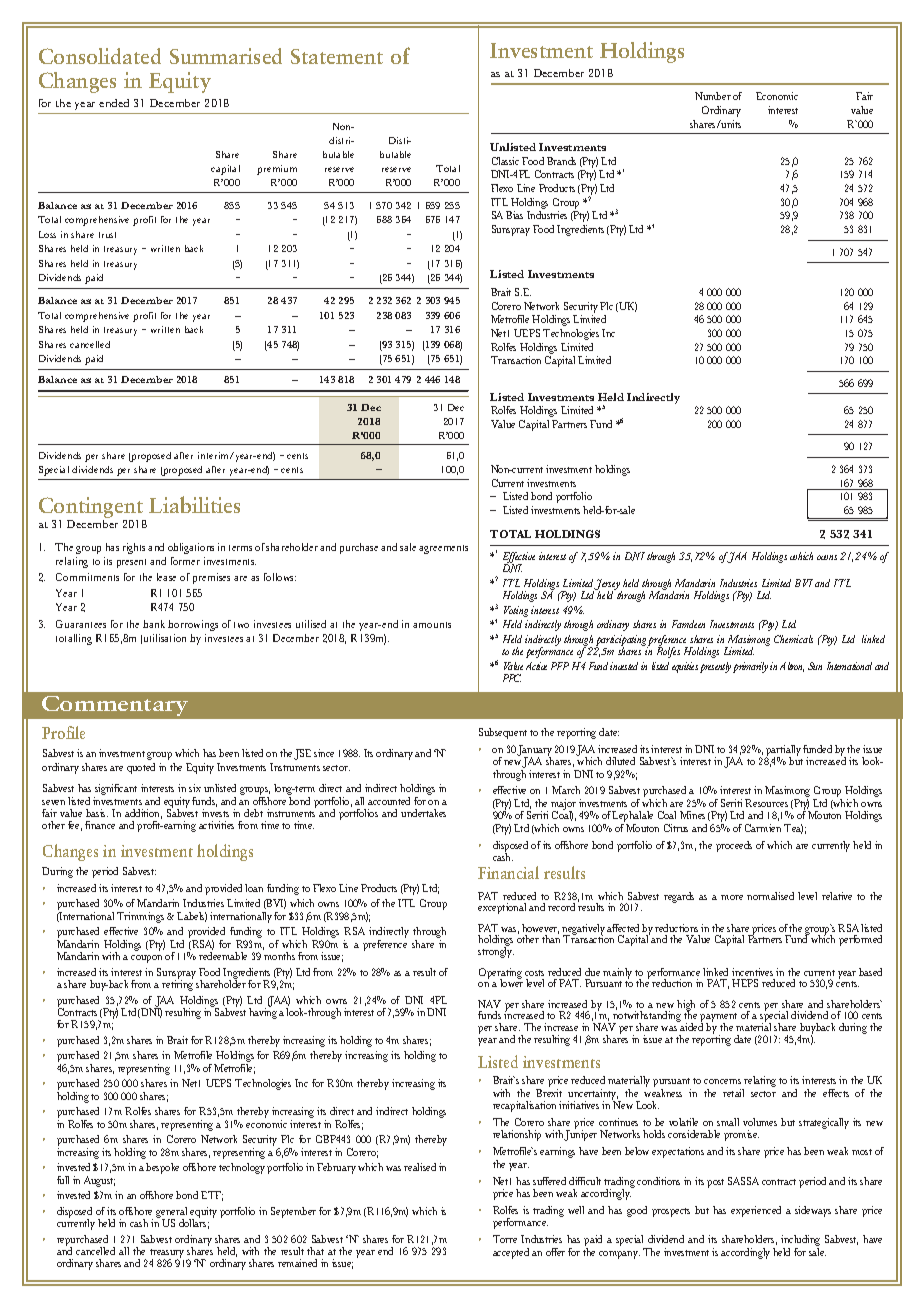 The height and width of the screenshot is (1308, 924). I want to click on Classic, so click(505, 161).
